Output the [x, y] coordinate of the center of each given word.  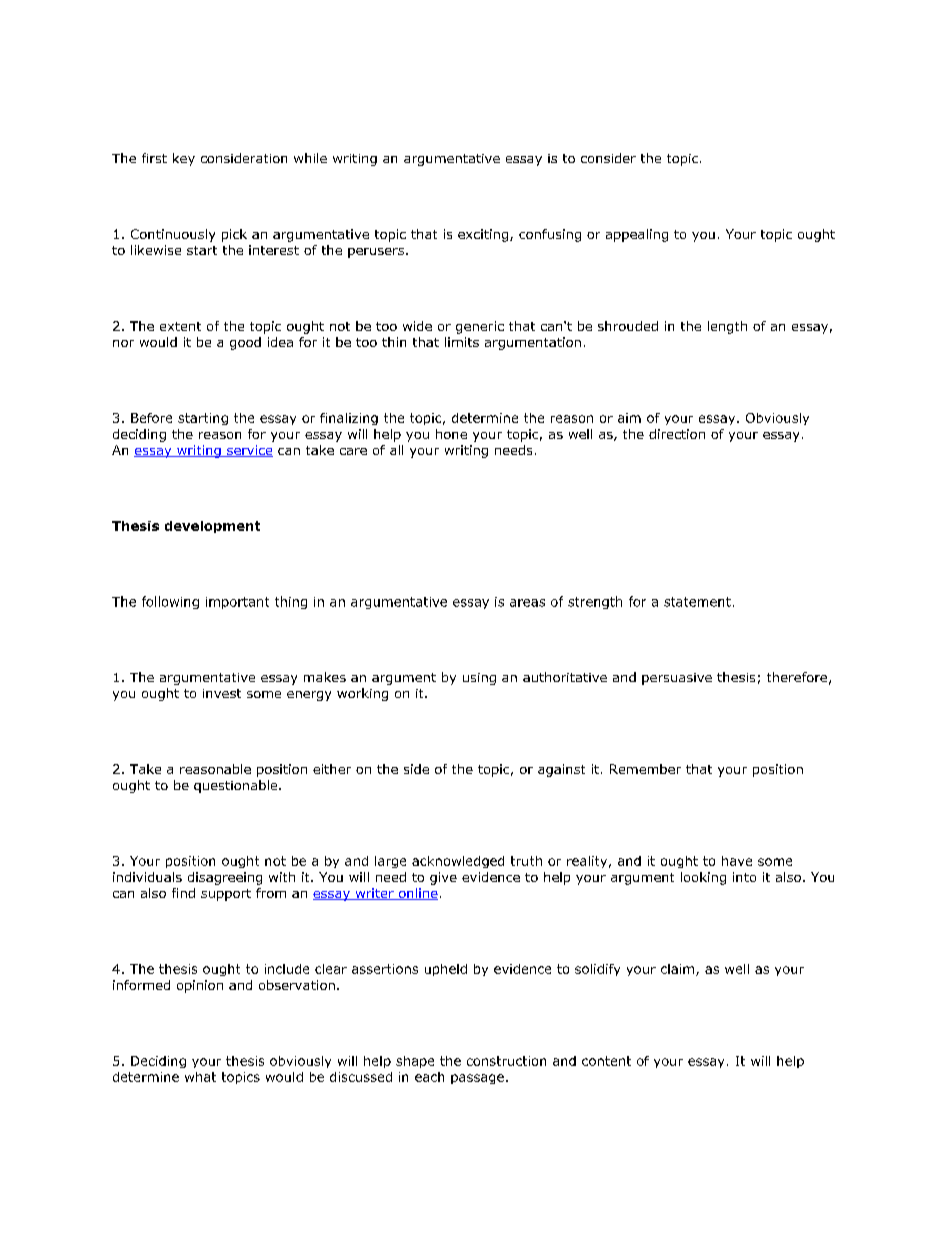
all [396, 450]
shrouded [628, 326]
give [443, 878]
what [200, 1077]
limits [462, 342]
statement [697, 602]
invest [222, 693]
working [362, 694]
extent [180, 326]
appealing [637, 235]
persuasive [677, 679]
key [184, 159]
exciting [483, 235]
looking [703, 878]
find [183, 893]
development [212, 527]
